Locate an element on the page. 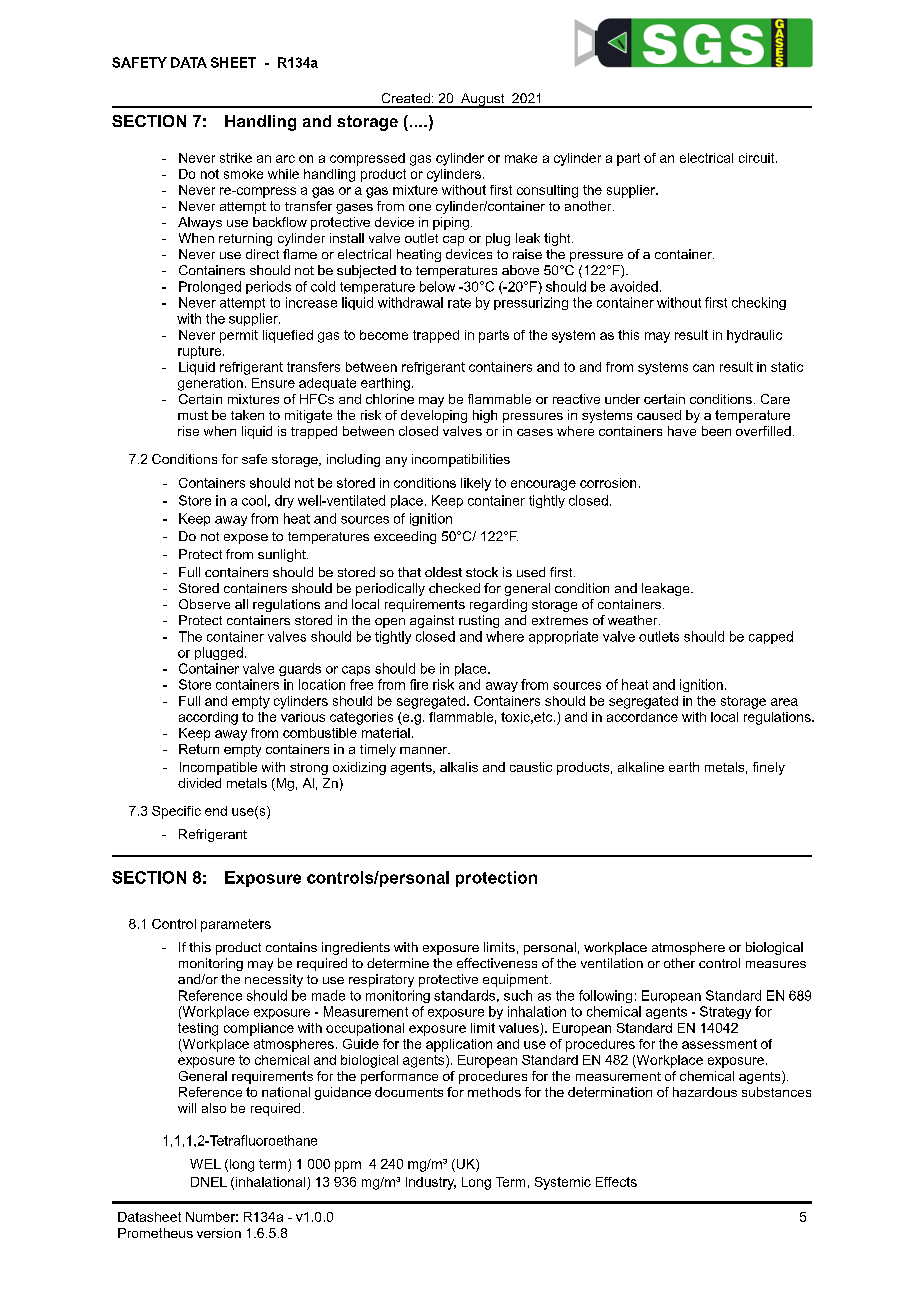 The width and height of the page is (924, 1308). alkalis is located at coordinates (459, 767).
